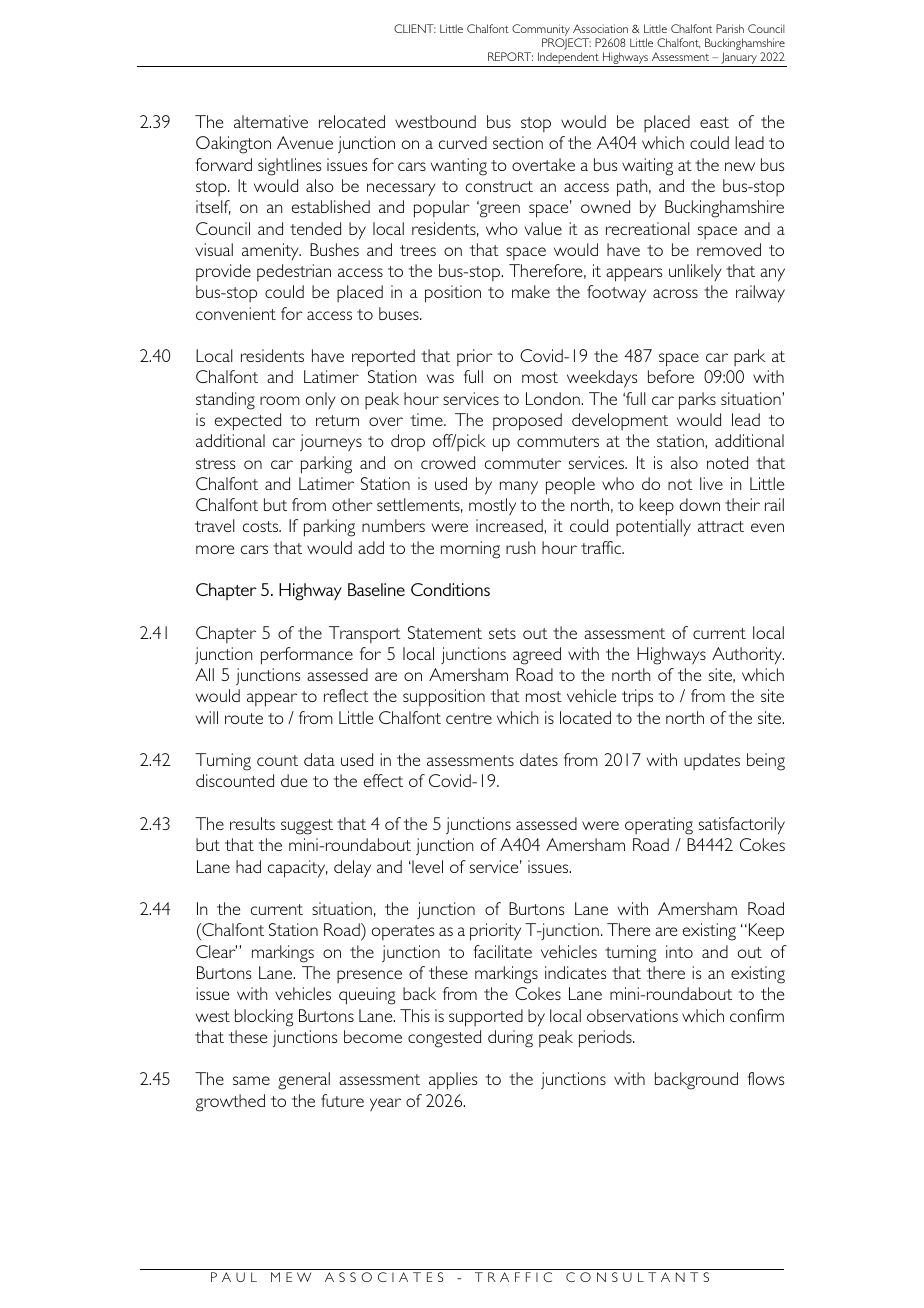  What do you see at coordinates (765, 1078) in the screenshot?
I see `flows` at bounding box center [765, 1078].
